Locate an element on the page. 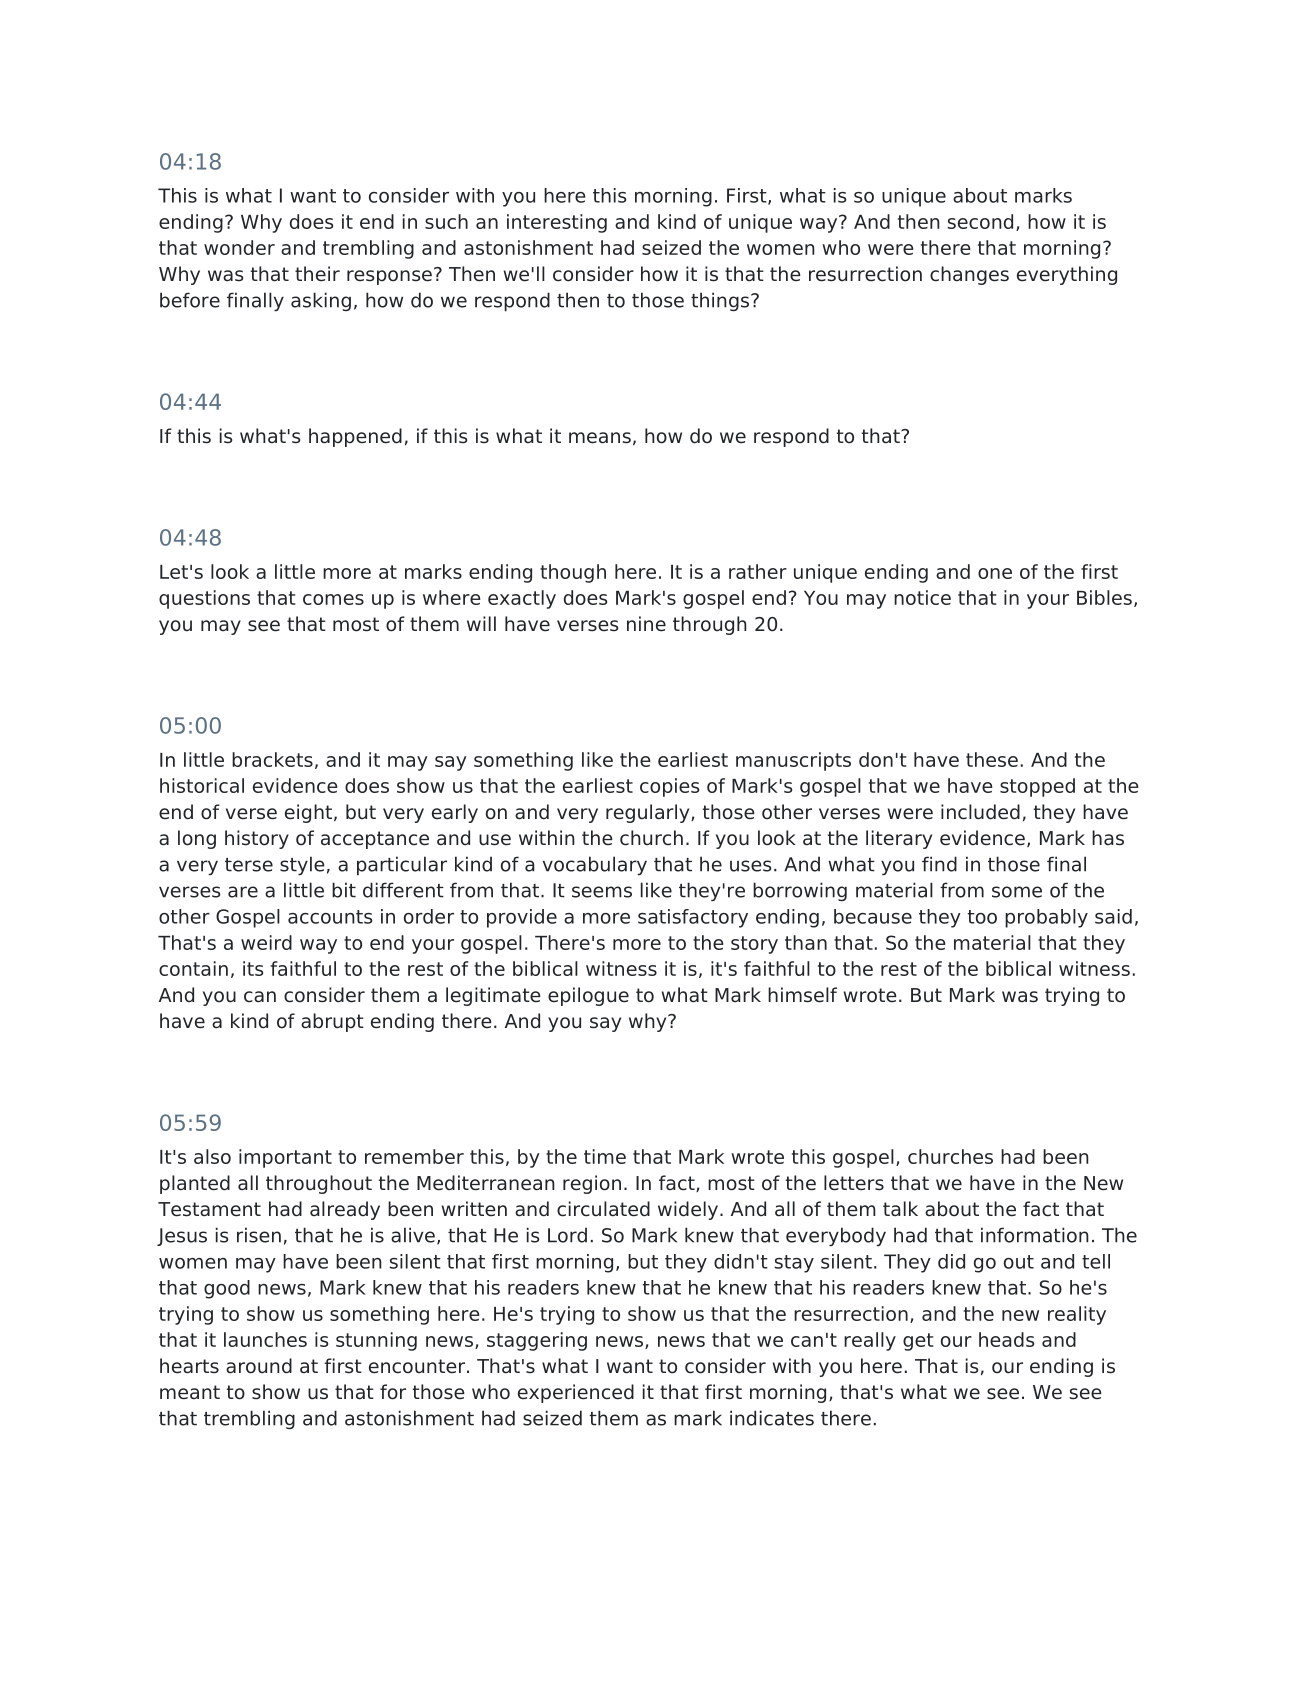 Image resolution: width=1305 pixels, height=1688 pixels. around is located at coordinates (259, 1366).
